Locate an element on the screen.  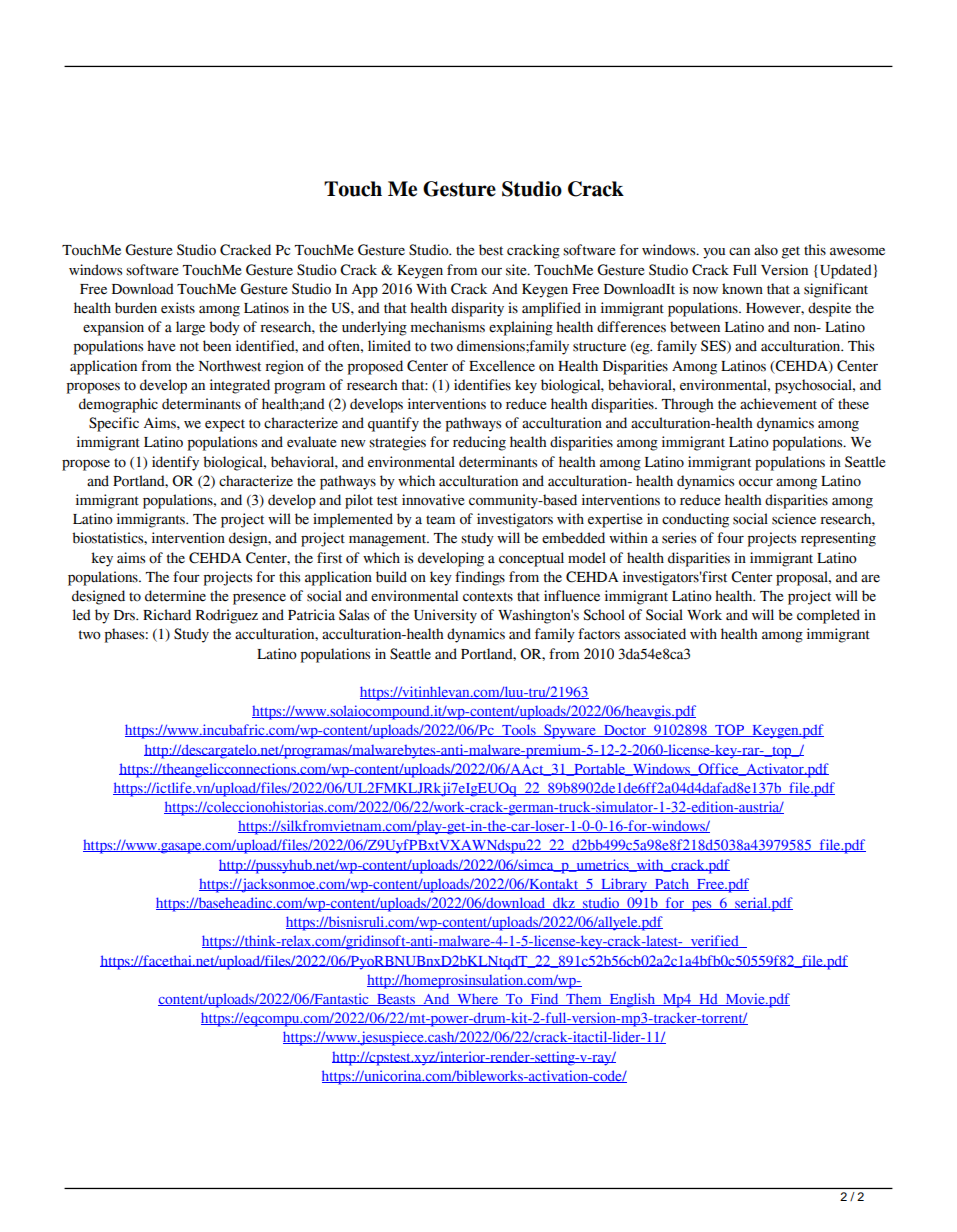
exists is located at coordinates (178, 308).
